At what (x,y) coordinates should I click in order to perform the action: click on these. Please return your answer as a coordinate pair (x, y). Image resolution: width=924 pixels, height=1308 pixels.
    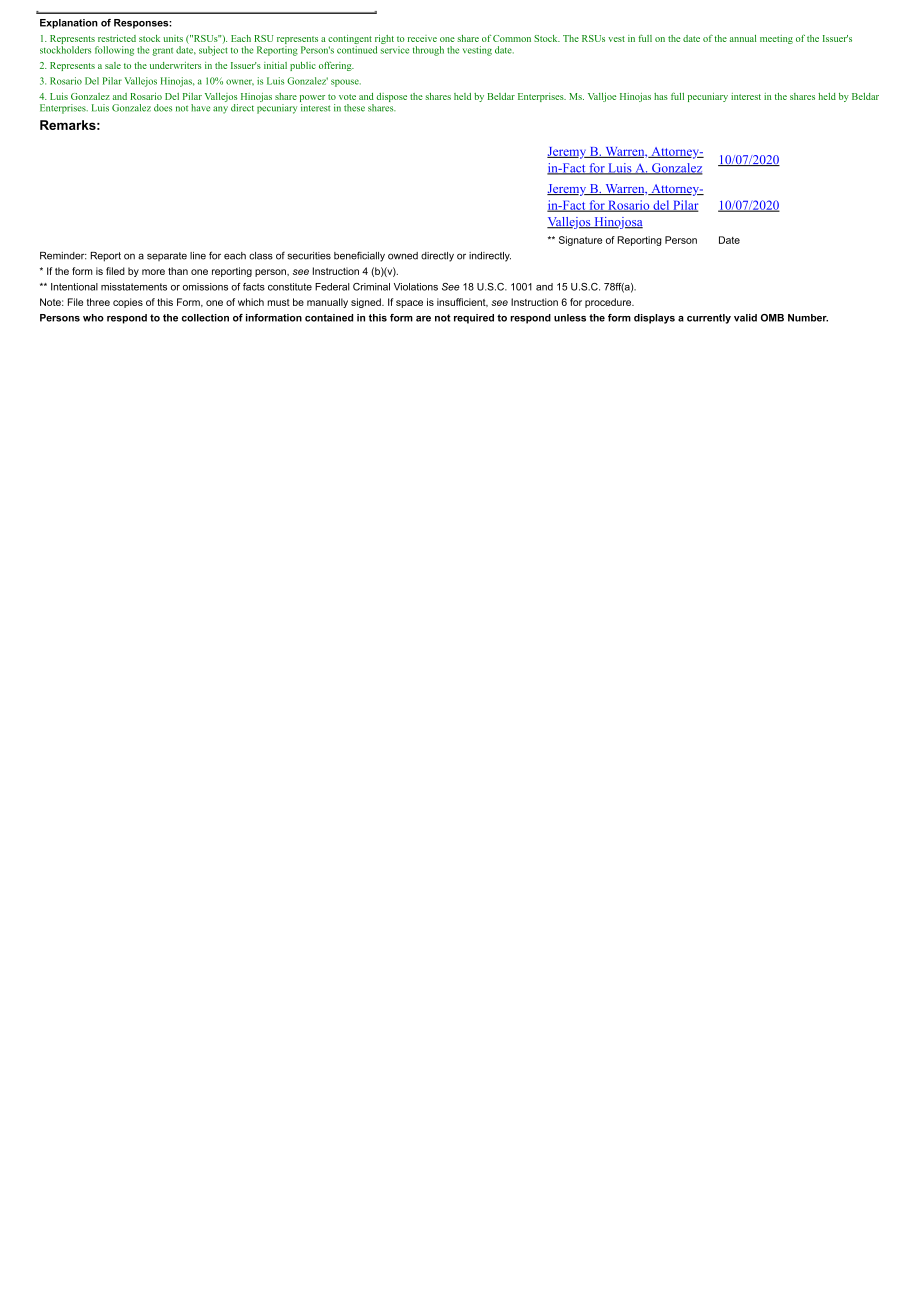
    Looking at the image, I should click on (354, 108).
